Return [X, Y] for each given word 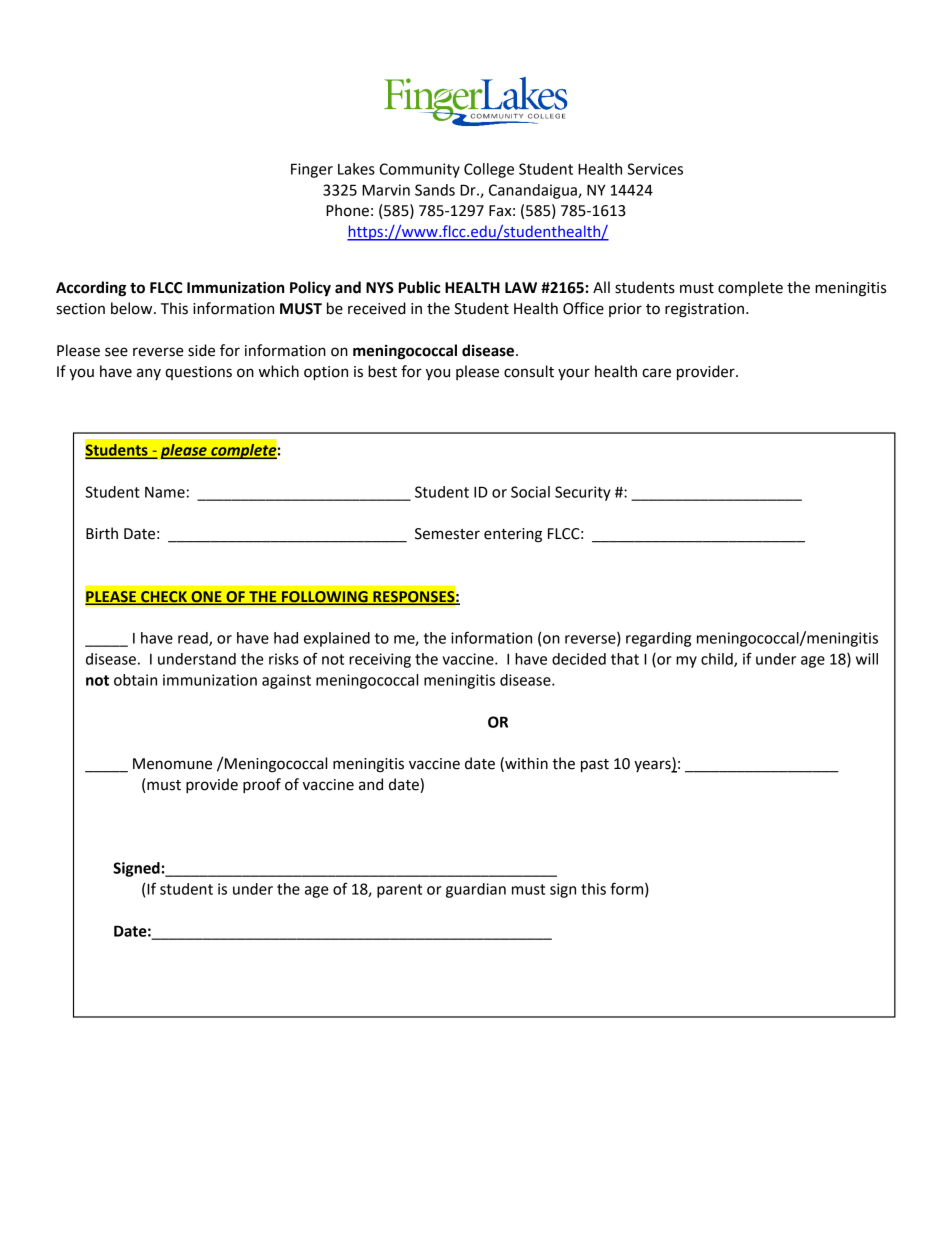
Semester [447, 534]
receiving [380, 660]
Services [655, 169]
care [656, 373]
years [653, 766]
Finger [312, 170]
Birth [102, 533]
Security [583, 493]
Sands [435, 190]
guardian [476, 890]
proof [262, 785]
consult [529, 371]
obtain [135, 680]
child [718, 660]
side [201, 350]
